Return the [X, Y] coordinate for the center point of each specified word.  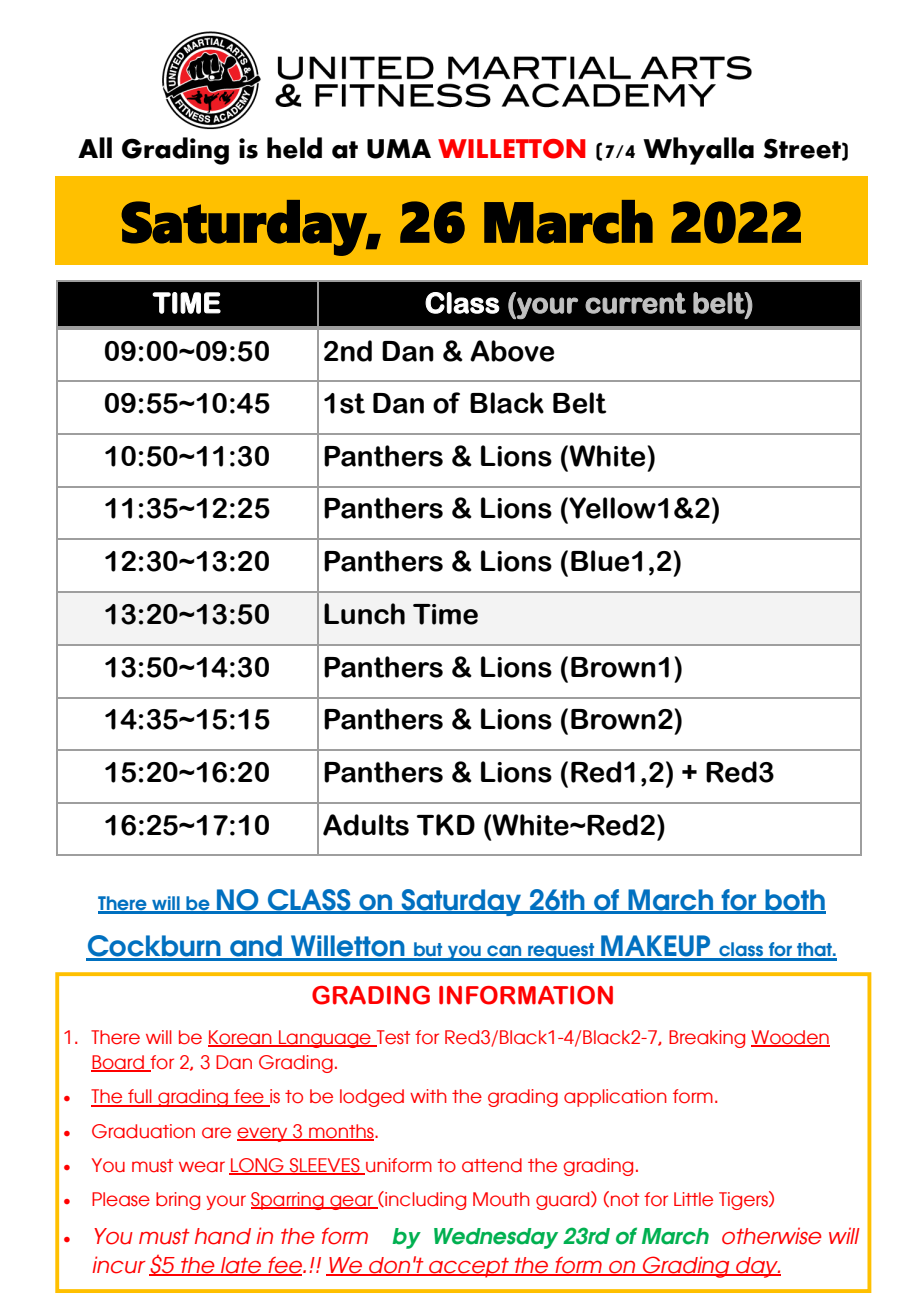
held [294, 148]
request [561, 952]
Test [392, 1038]
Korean [241, 1038]
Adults [366, 825]
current [635, 303]
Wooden [790, 1038]
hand [223, 1236]
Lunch [364, 614]
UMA [399, 149]
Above [512, 351]
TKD [446, 825]
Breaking [707, 1039]
